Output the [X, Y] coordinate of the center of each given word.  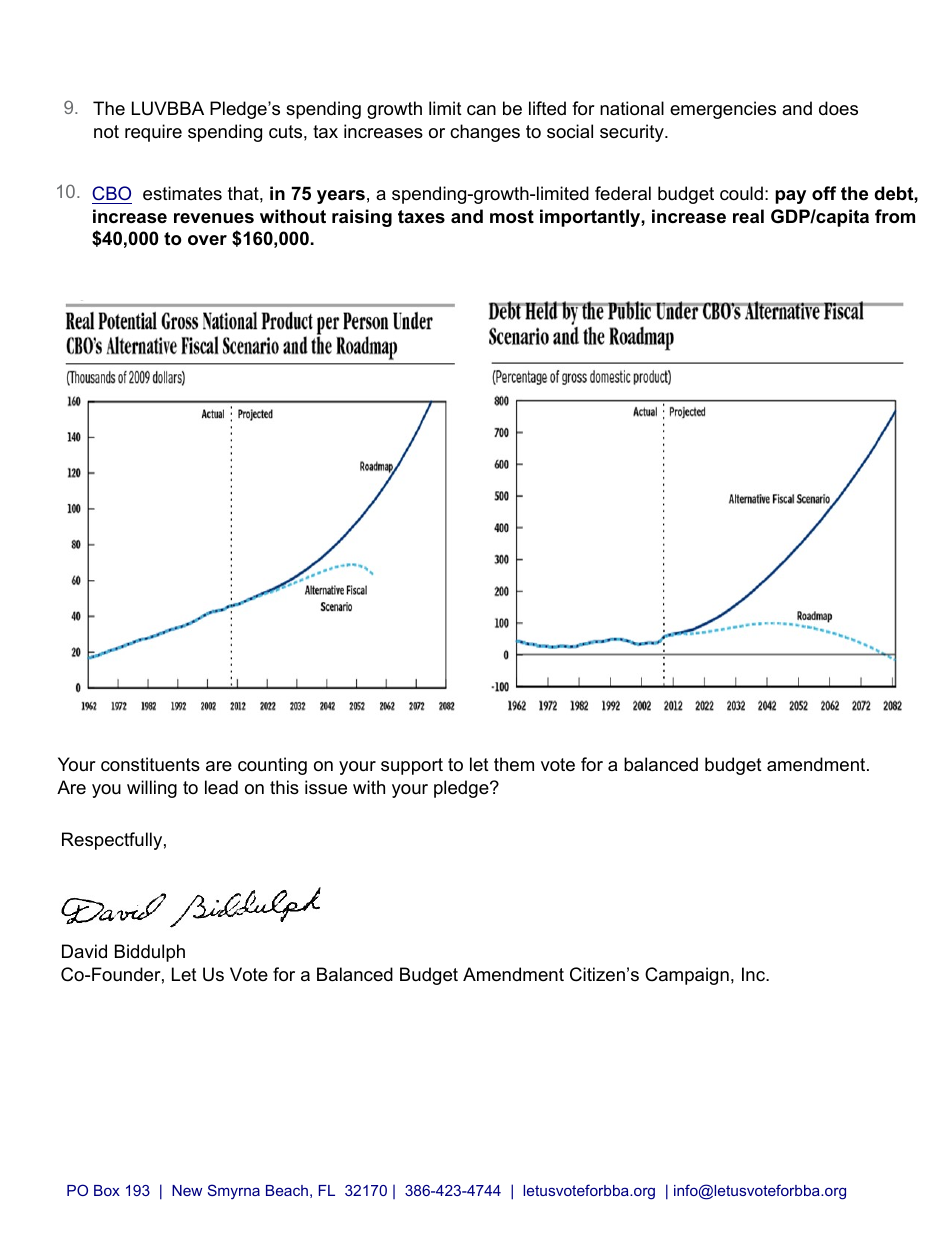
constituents [150, 764]
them [514, 764]
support [412, 766]
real [748, 216]
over [207, 240]
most [512, 217]
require [153, 133]
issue [326, 787]
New [187, 1190]
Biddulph [150, 953]
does [838, 108]
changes [485, 133]
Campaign [687, 976]
